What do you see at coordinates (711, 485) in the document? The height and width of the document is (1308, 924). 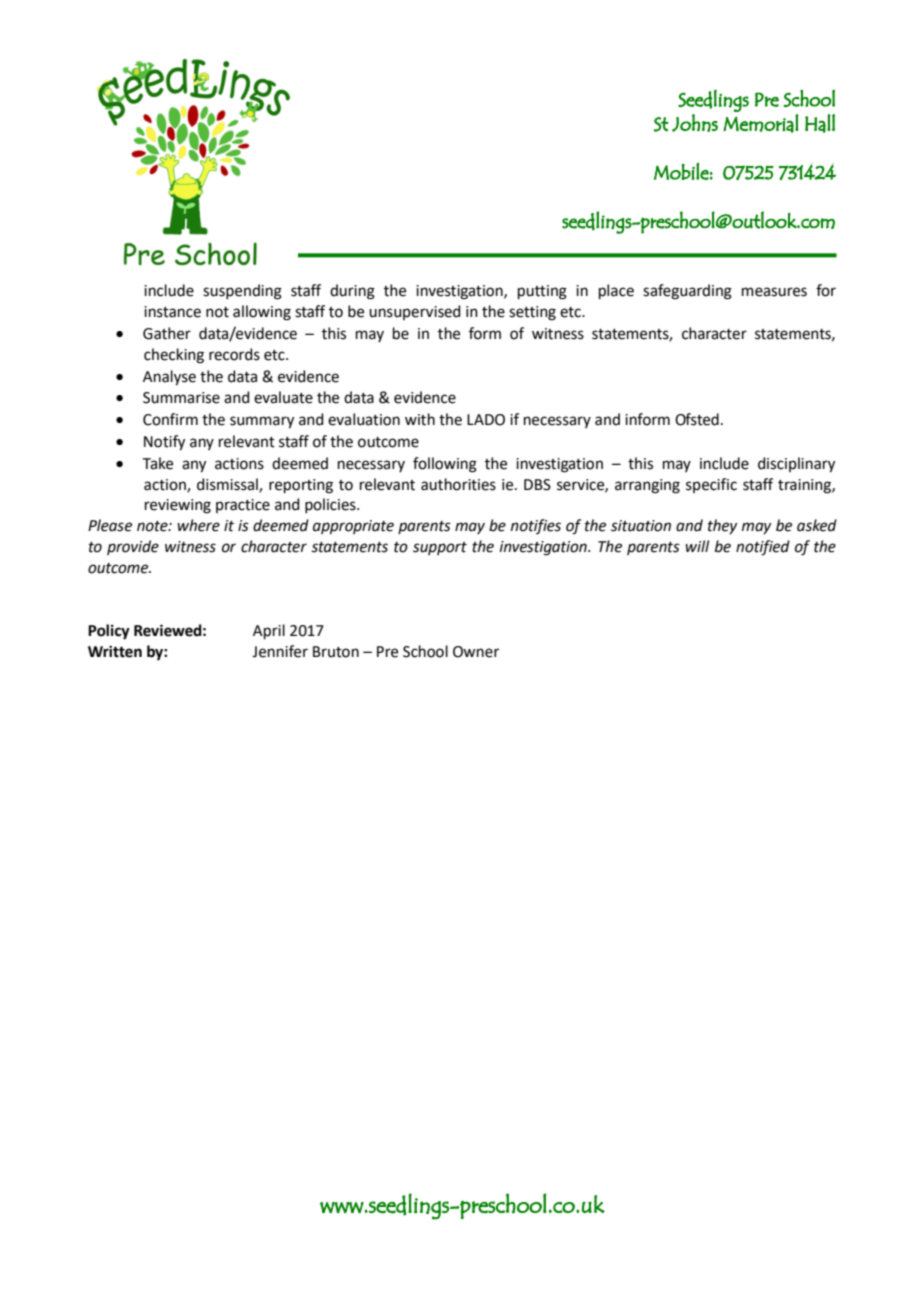 I see `specific` at bounding box center [711, 485].
